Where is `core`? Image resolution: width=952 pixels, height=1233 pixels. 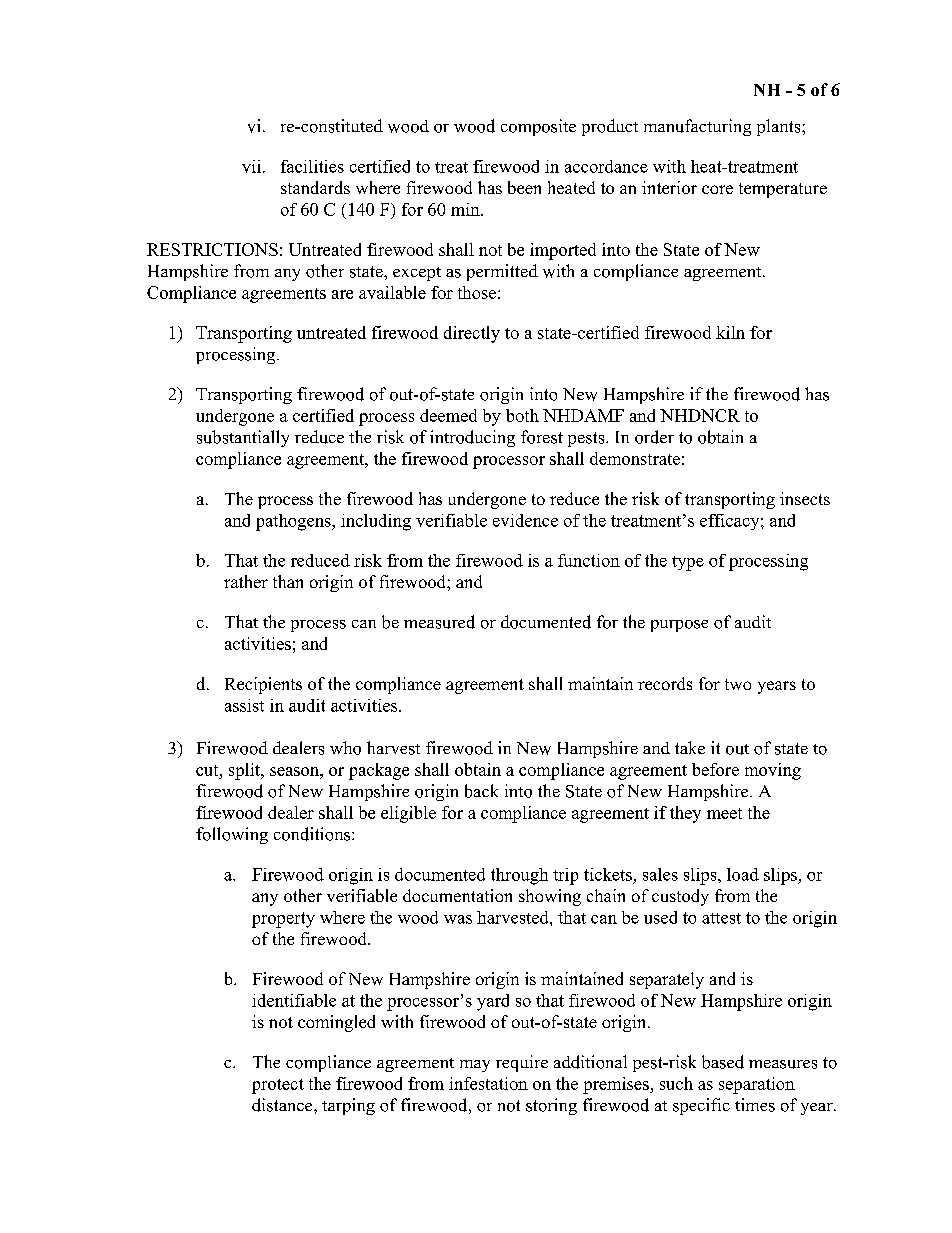 core is located at coordinates (717, 189).
